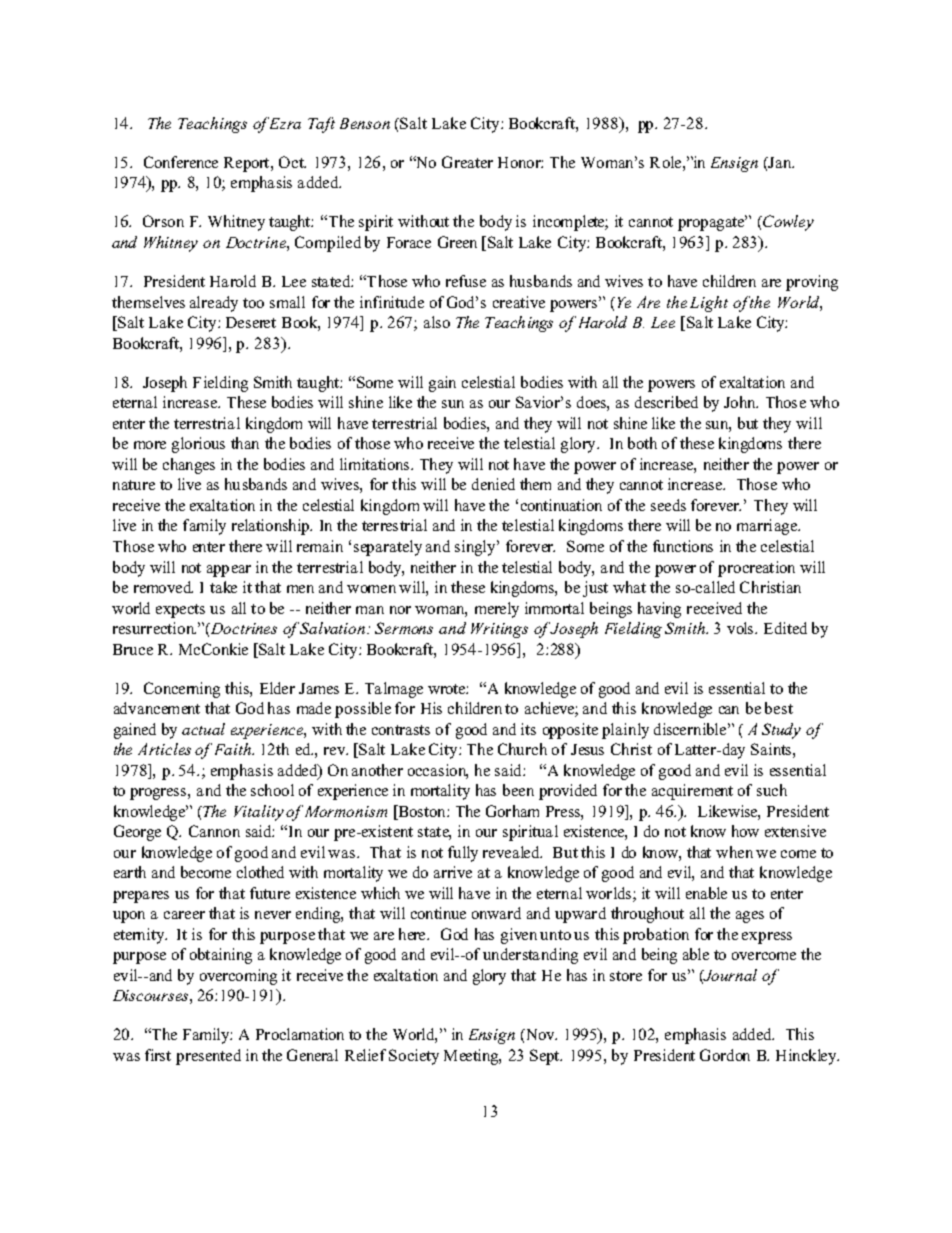 This screenshot has height=1233, width=952. What do you see at coordinates (756, 569) in the screenshot?
I see `procreation` at bounding box center [756, 569].
